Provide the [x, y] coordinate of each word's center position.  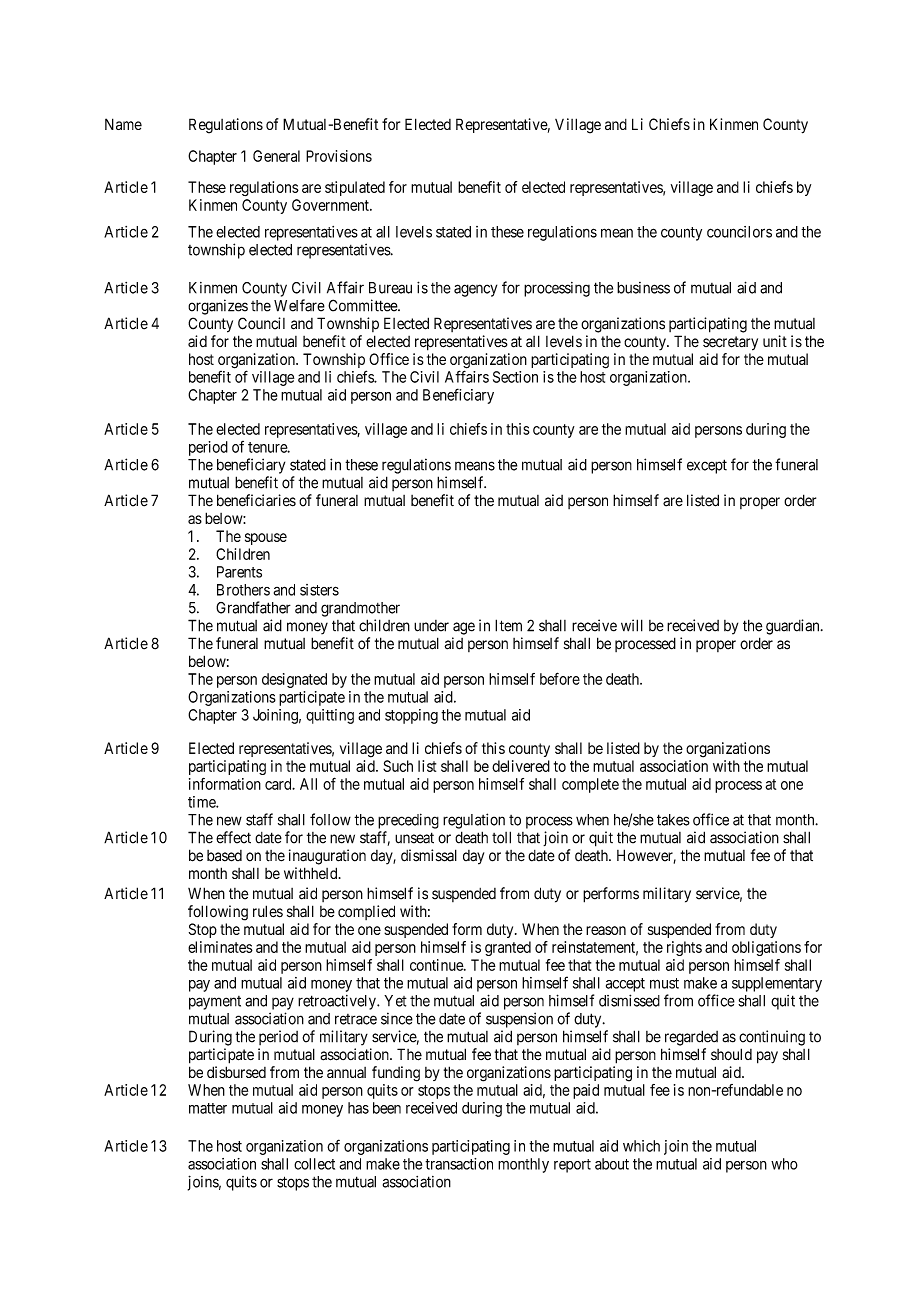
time [202, 802]
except [707, 466]
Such [398, 766]
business [643, 288]
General [276, 156]
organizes [218, 307]
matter [208, 1108]
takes [673, 820]
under [431, 626]
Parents [239, 572]
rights [684, 948]
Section [515, 377]
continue [437, 965]
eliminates [220, 947]
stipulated [355, 188]
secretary [730, 343]
